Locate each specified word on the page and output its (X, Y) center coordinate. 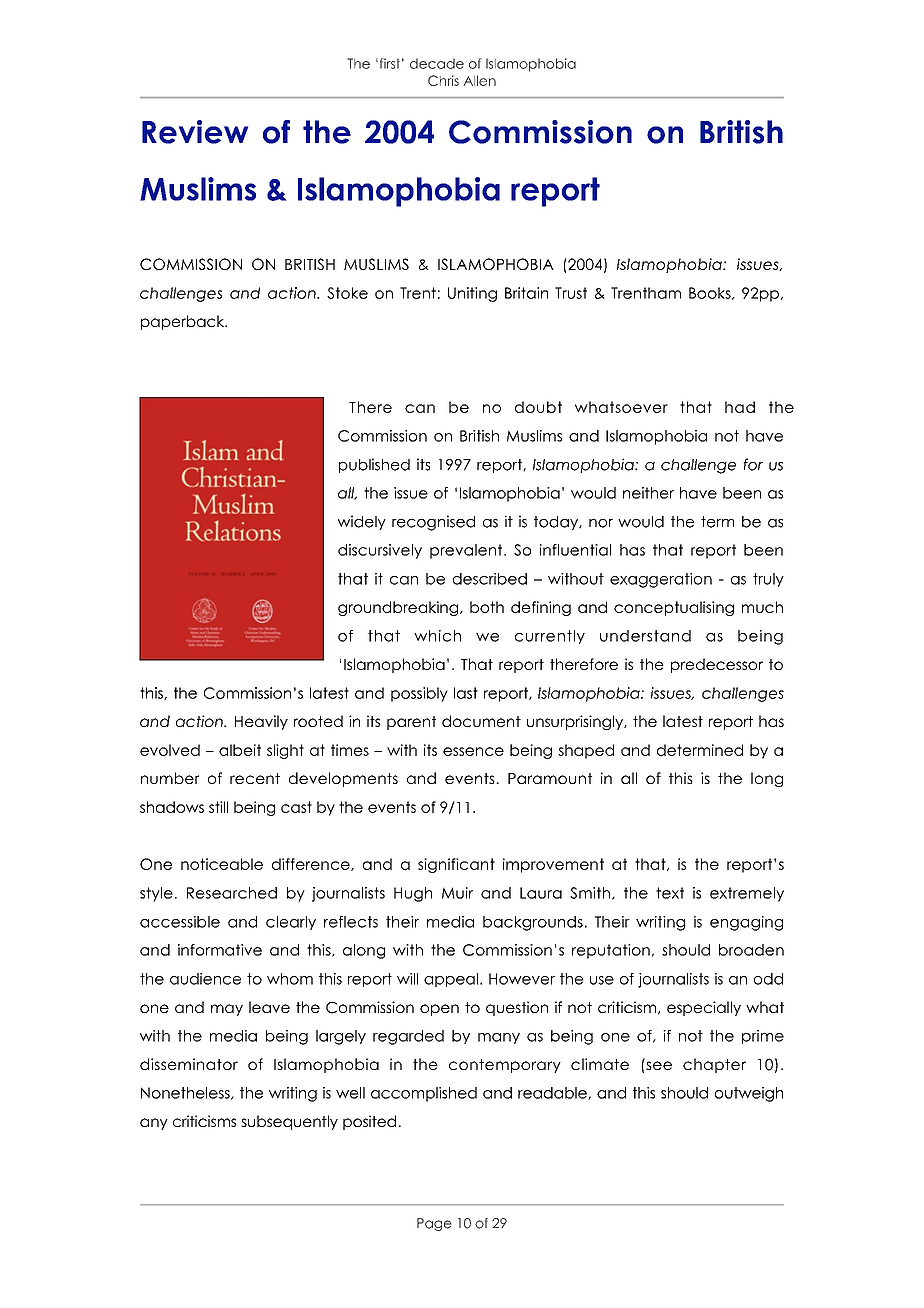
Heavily (261, 722)
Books (711, 293)
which (437, 636)
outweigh (749, 1094)
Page (434, 1224)
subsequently (289, 1122)
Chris (443, 80)
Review (195, 132)
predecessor (717, 665)
